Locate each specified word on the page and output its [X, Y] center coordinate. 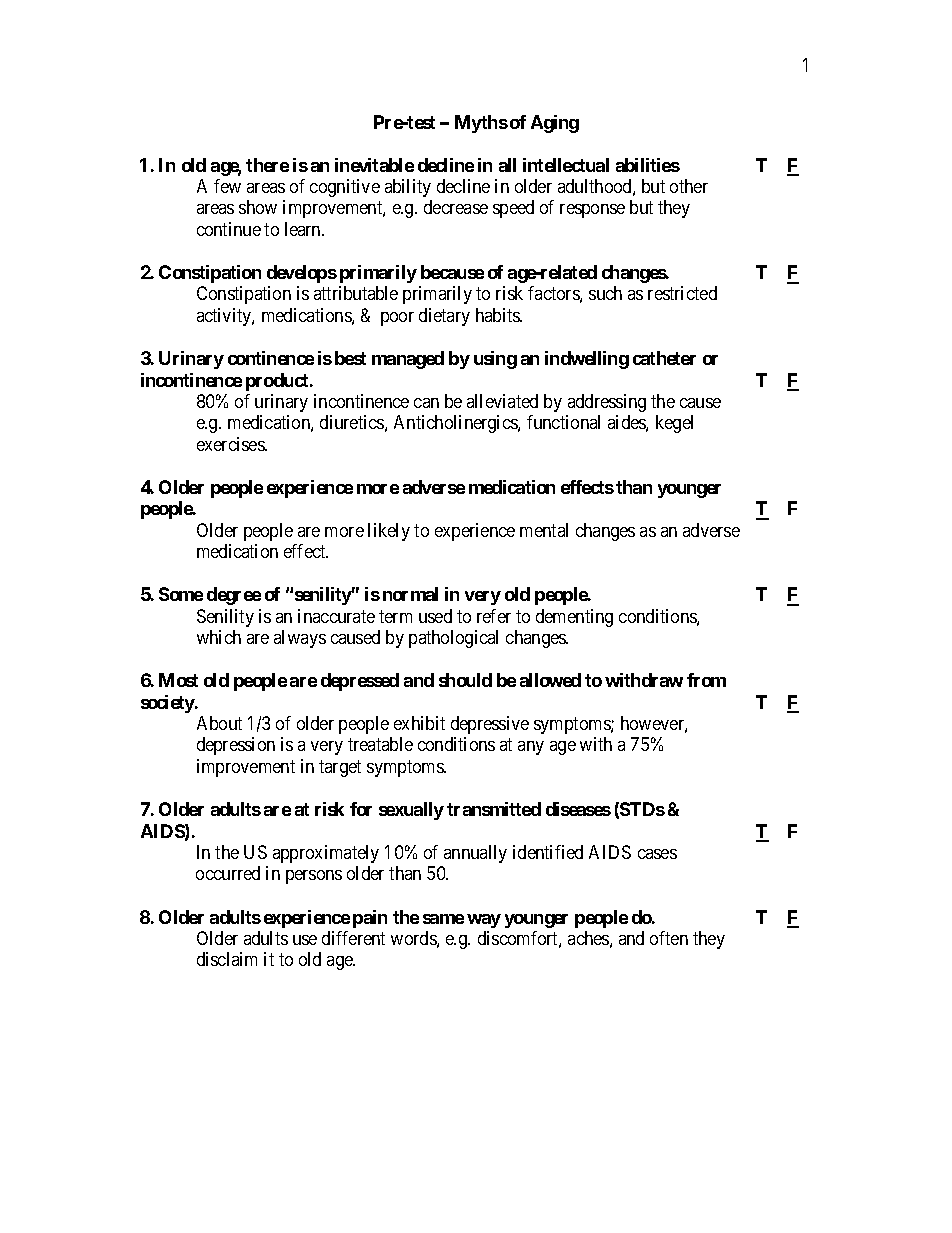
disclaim [227, 959]
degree [234, 596]
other [689, 186]
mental [544, 530]
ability [408, 188]
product [278, 382]
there [267, 165]
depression [236, 746]
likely [389, 532]
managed [408, 360]
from [706, 680]
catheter [664, 358]
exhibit [419, 723]
